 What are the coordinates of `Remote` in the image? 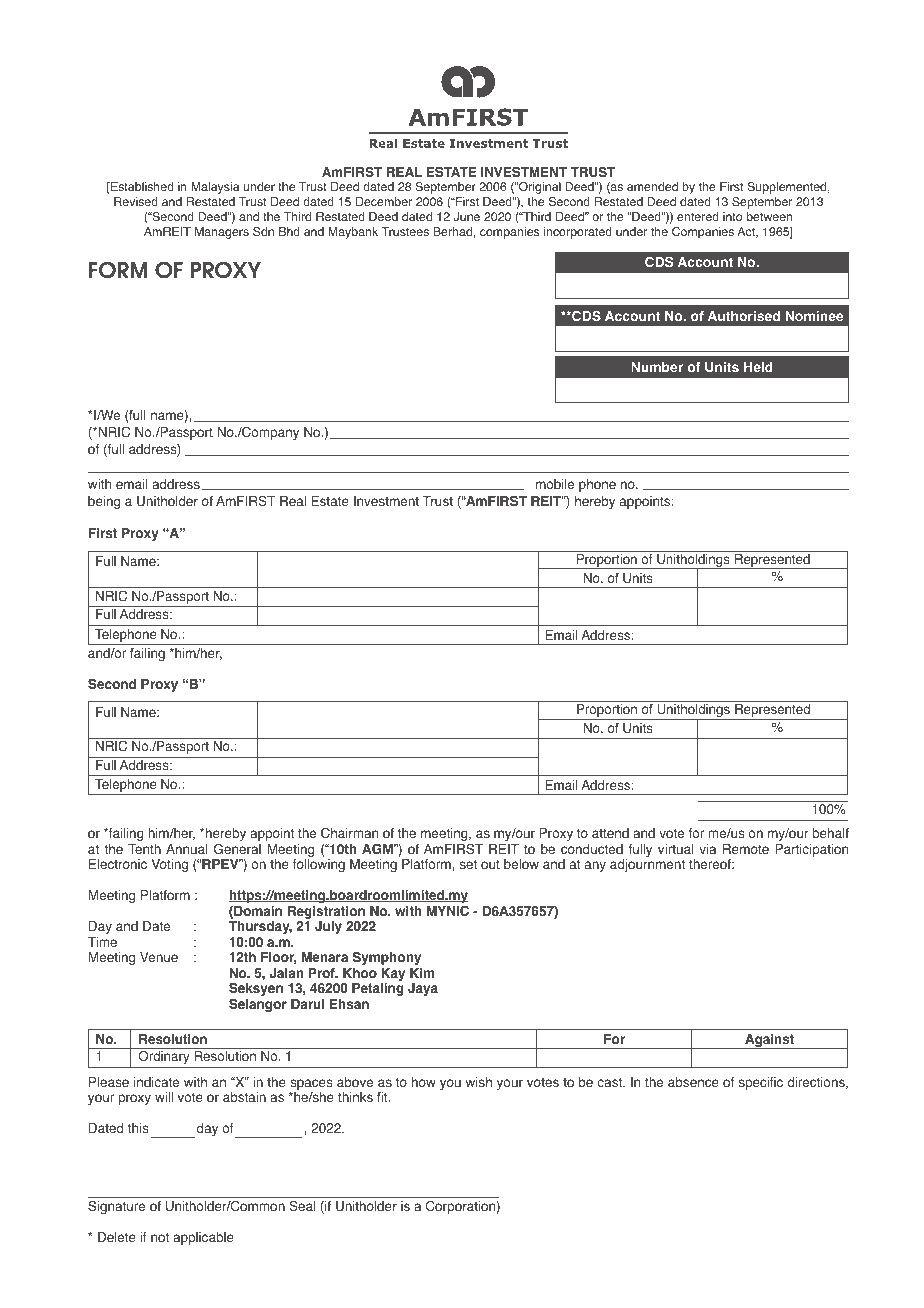 It's located at (746, 849).
